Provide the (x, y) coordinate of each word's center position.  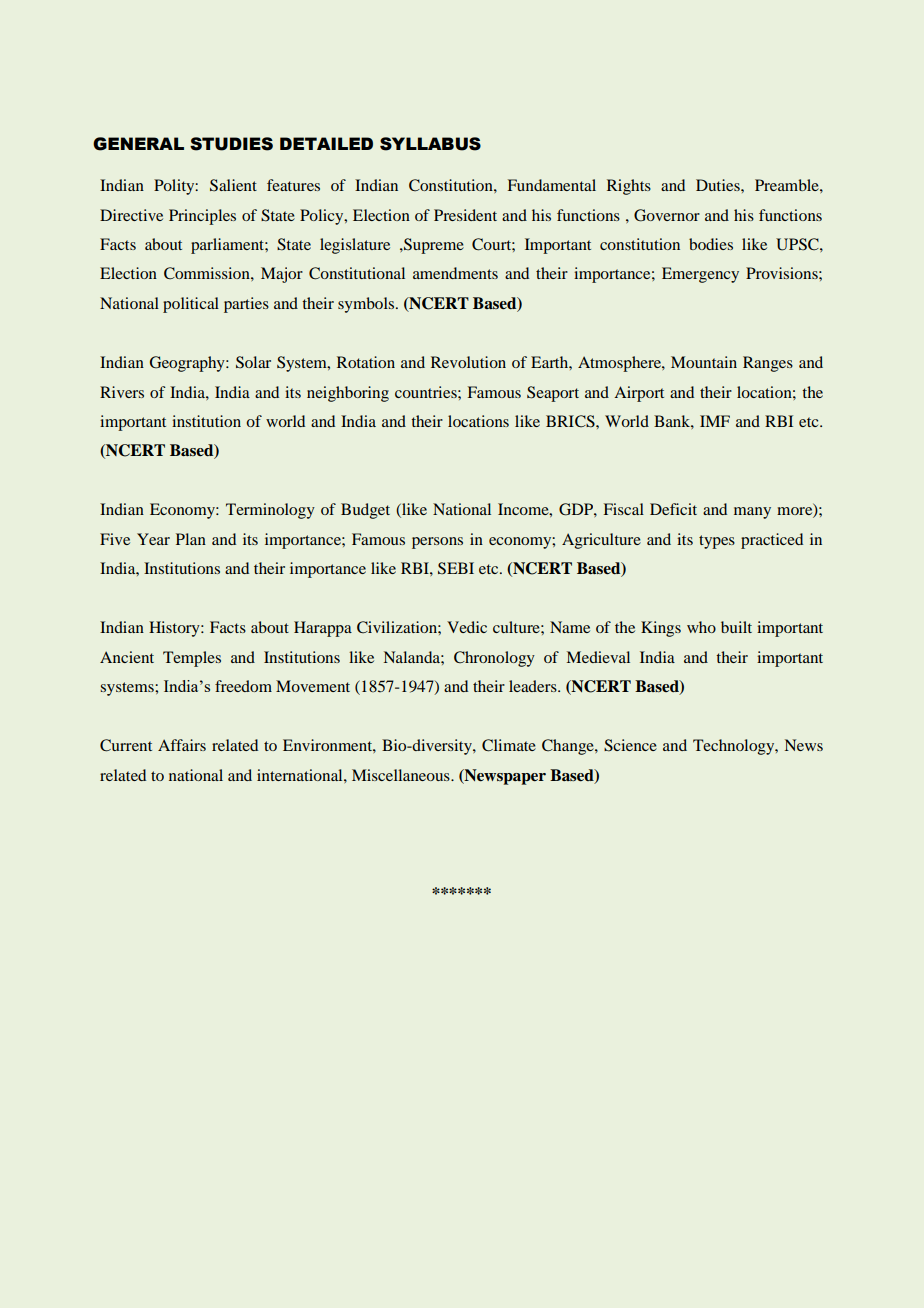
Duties (719, 185)
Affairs (182, 745)
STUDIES (231, 144)
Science (630, 745)
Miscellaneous (402, 775)
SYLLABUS (430, 144)
